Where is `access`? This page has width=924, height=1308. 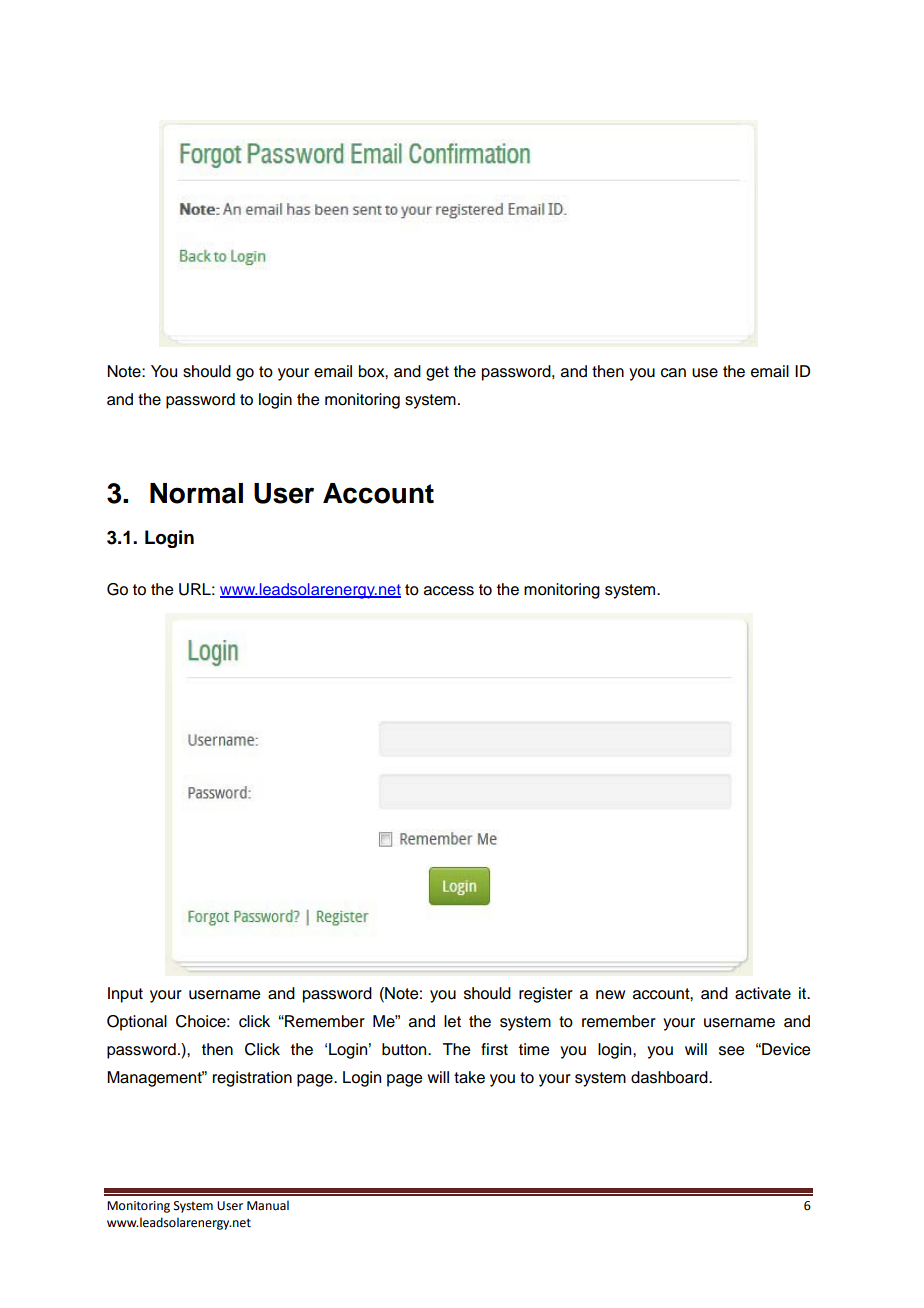 access is located at coordinates (449, 591).
